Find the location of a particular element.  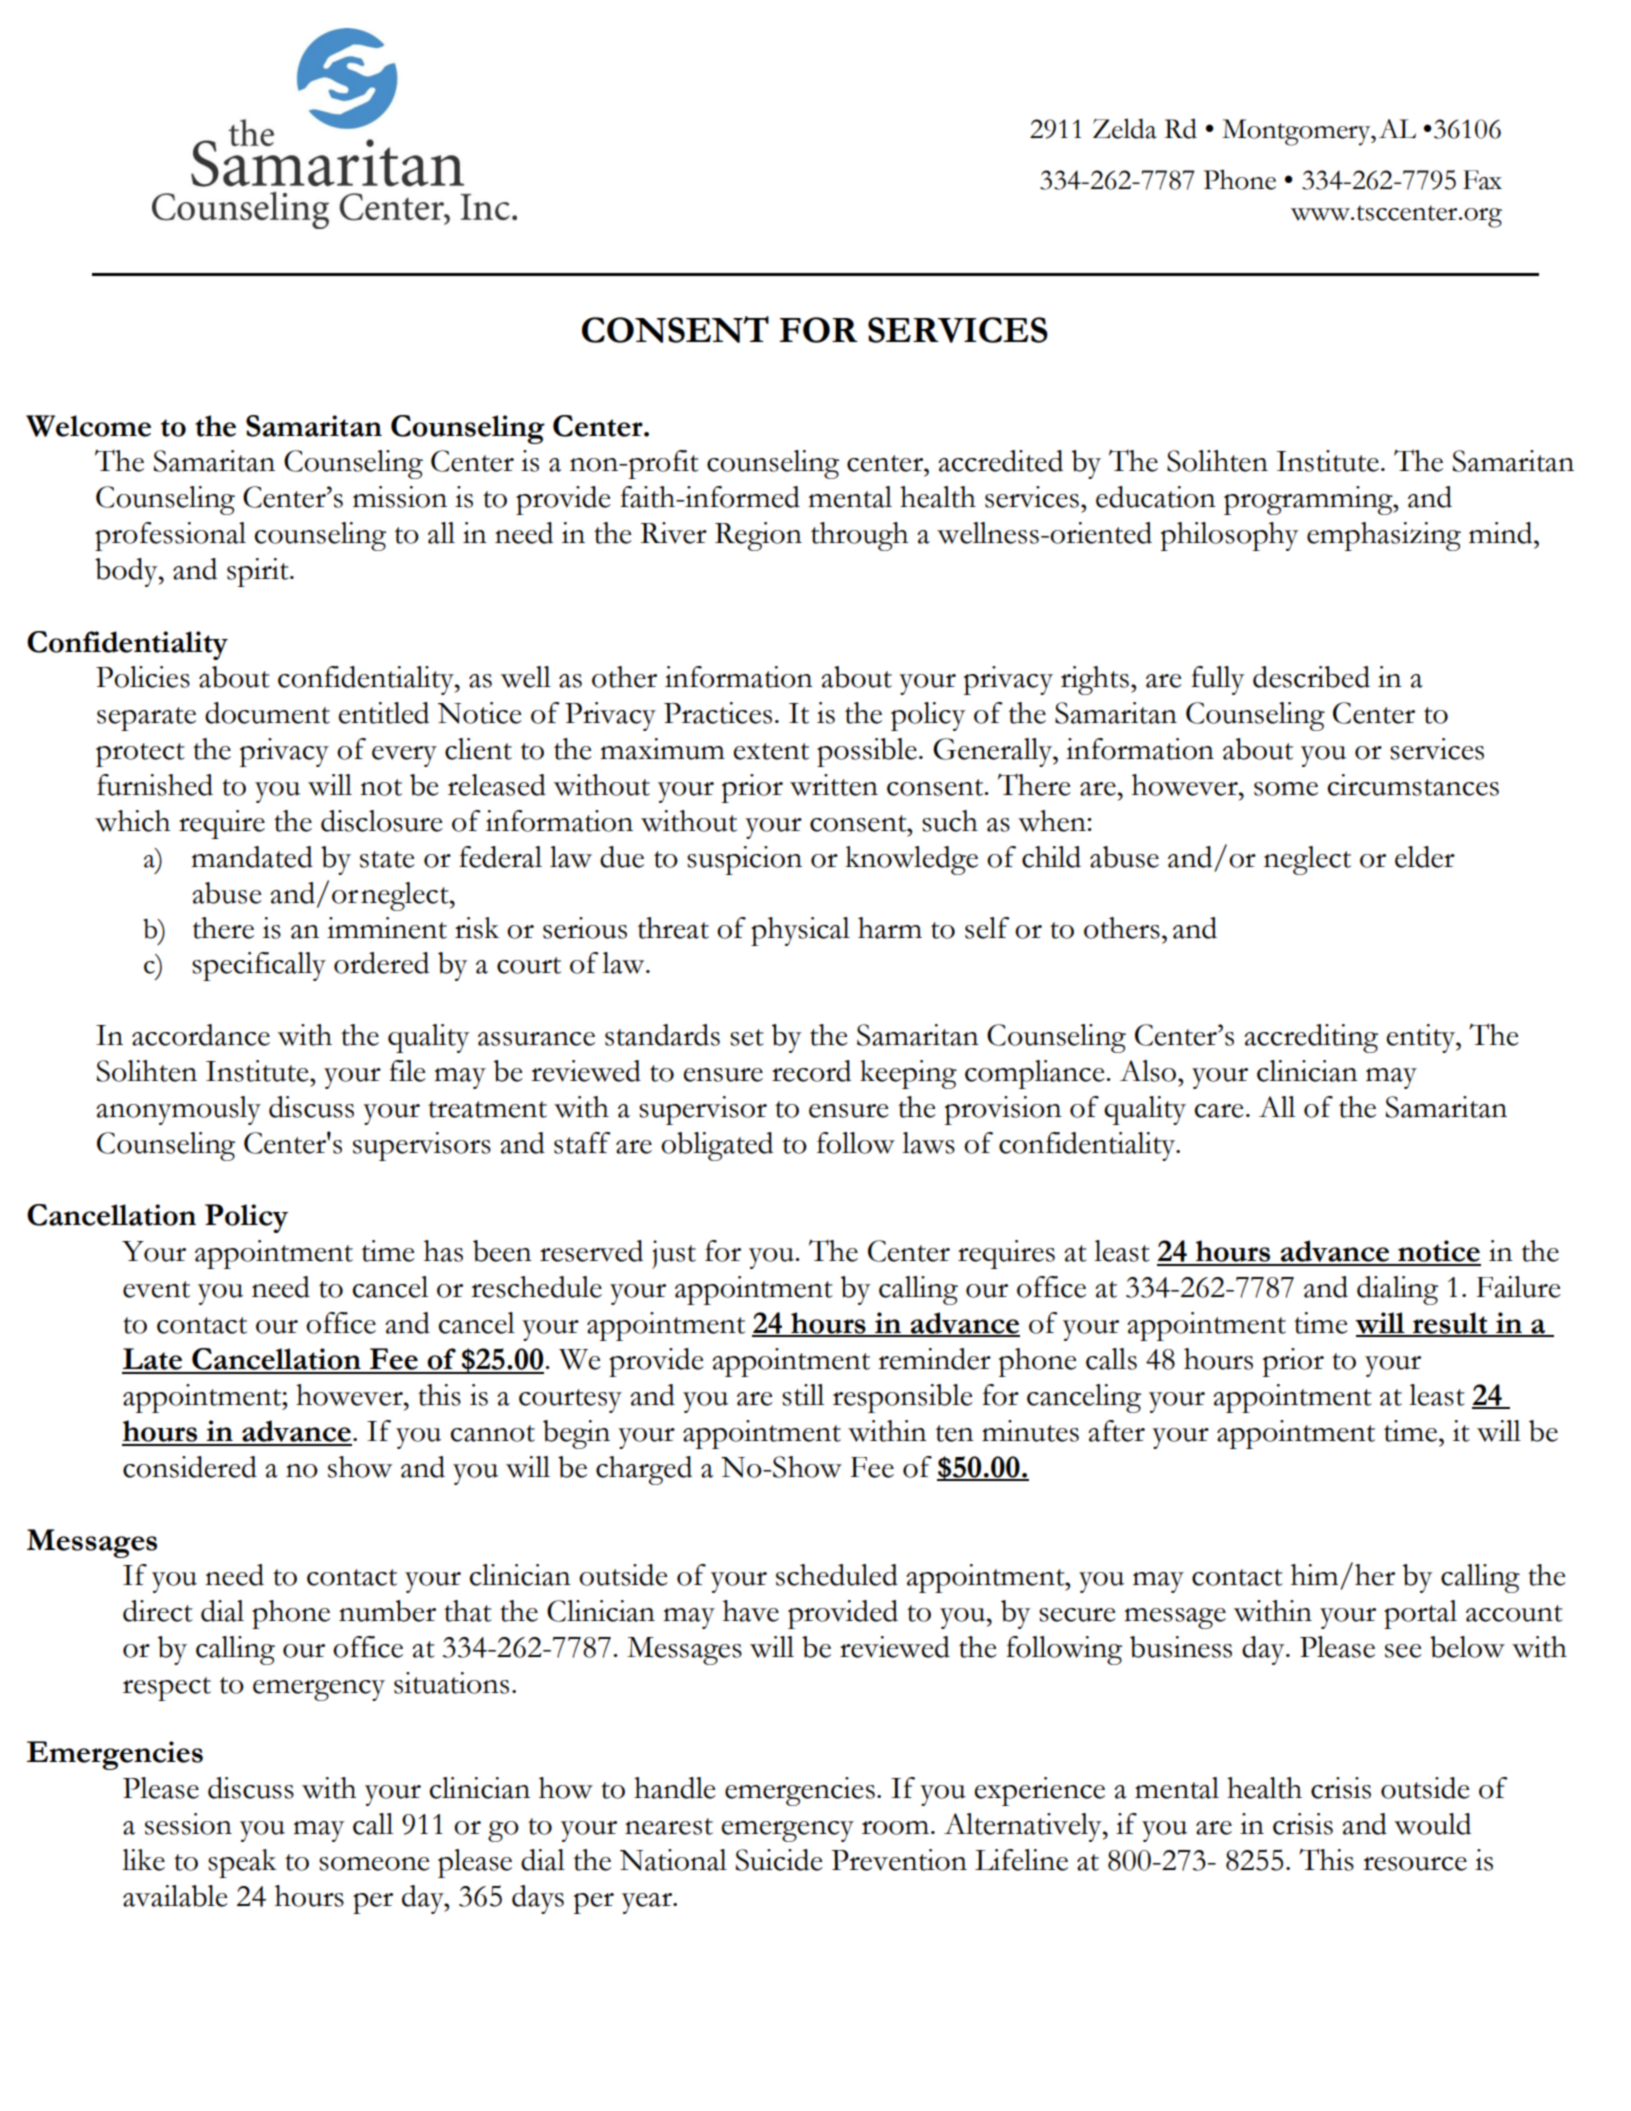

Zelda is located at coordinates (1125, 128).
